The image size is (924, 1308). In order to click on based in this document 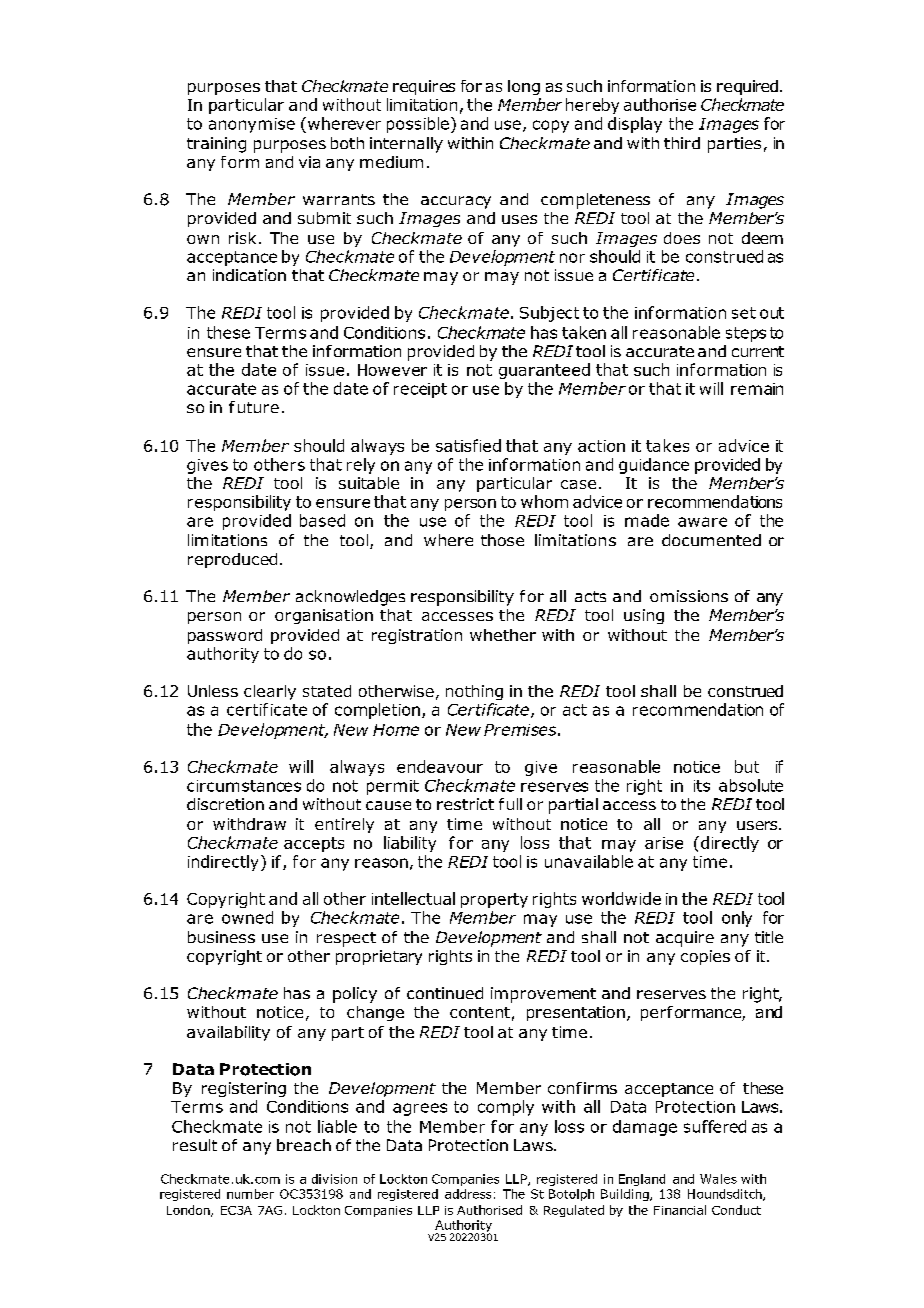, I will do `click(322, 520)`.
